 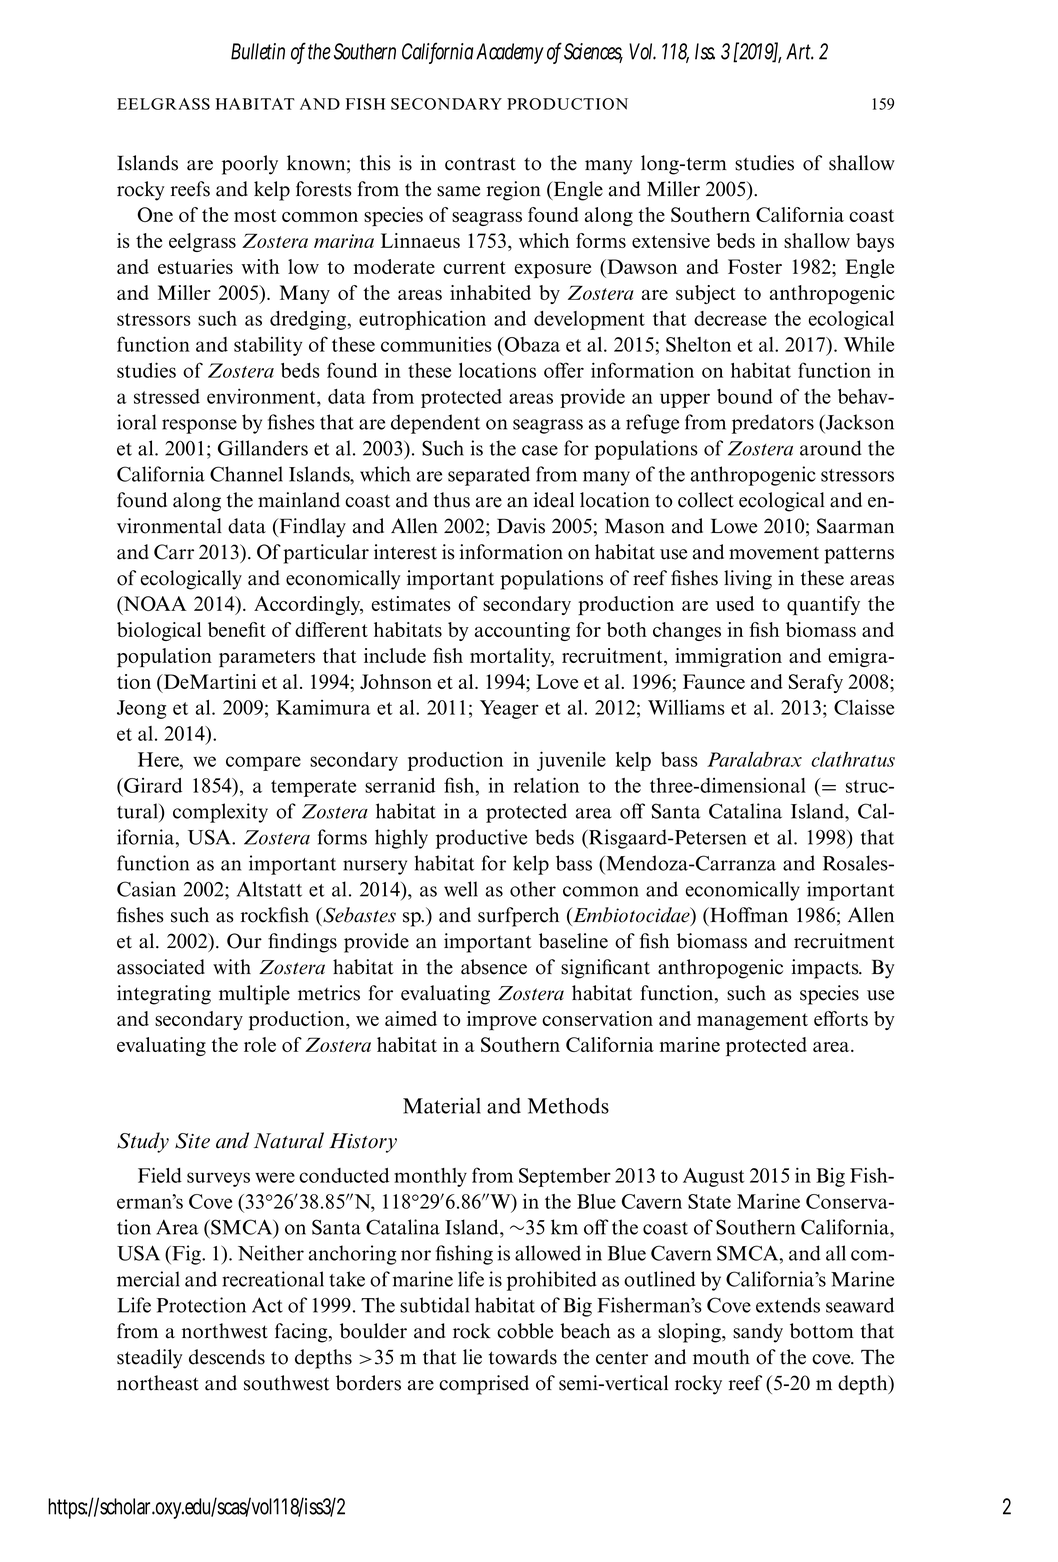 I want to click on environment, so click(x=262, y=396).
